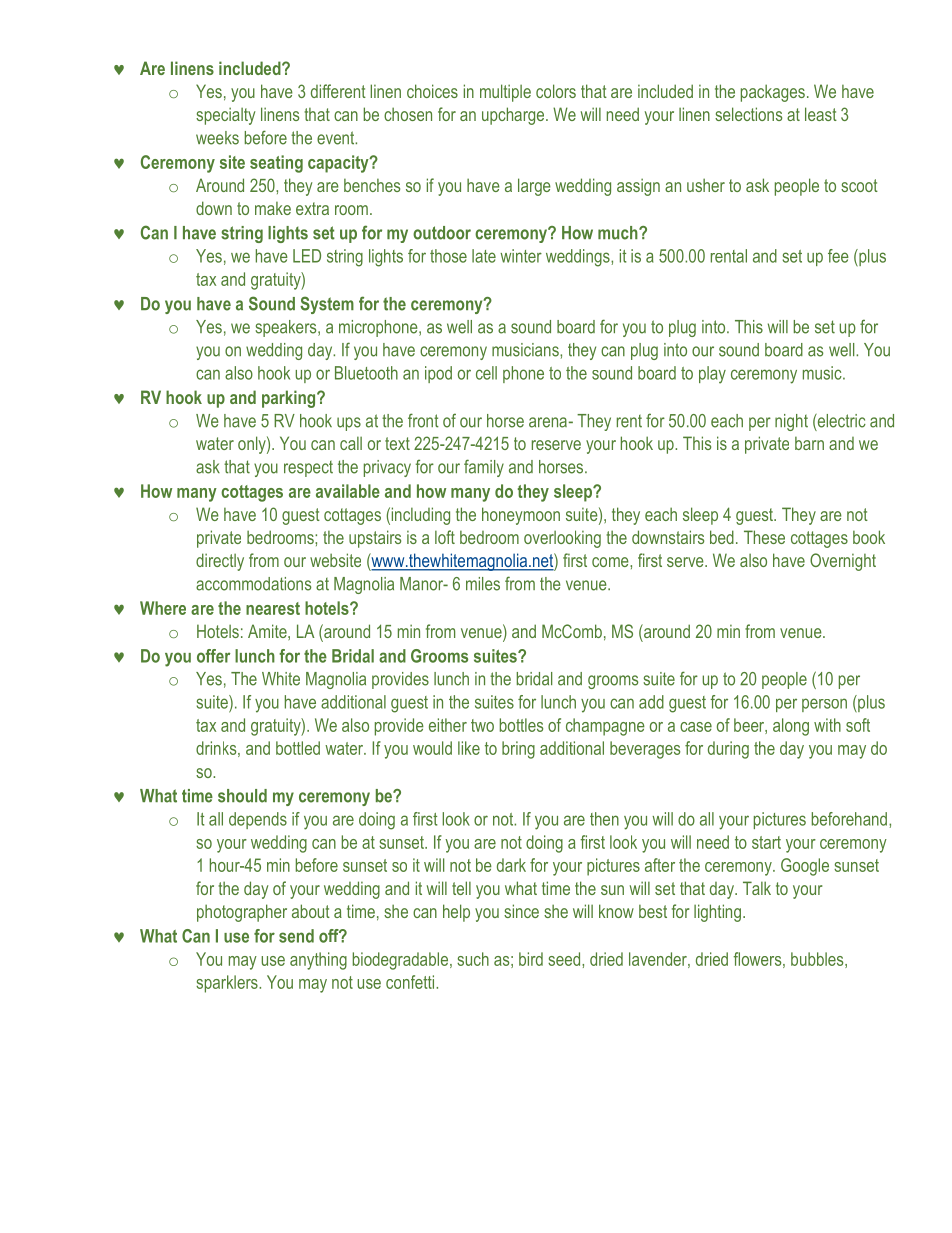 Image resolution: width=952 pixels, height=1233 pixels. I want to click on selections, so click(748, 114).
